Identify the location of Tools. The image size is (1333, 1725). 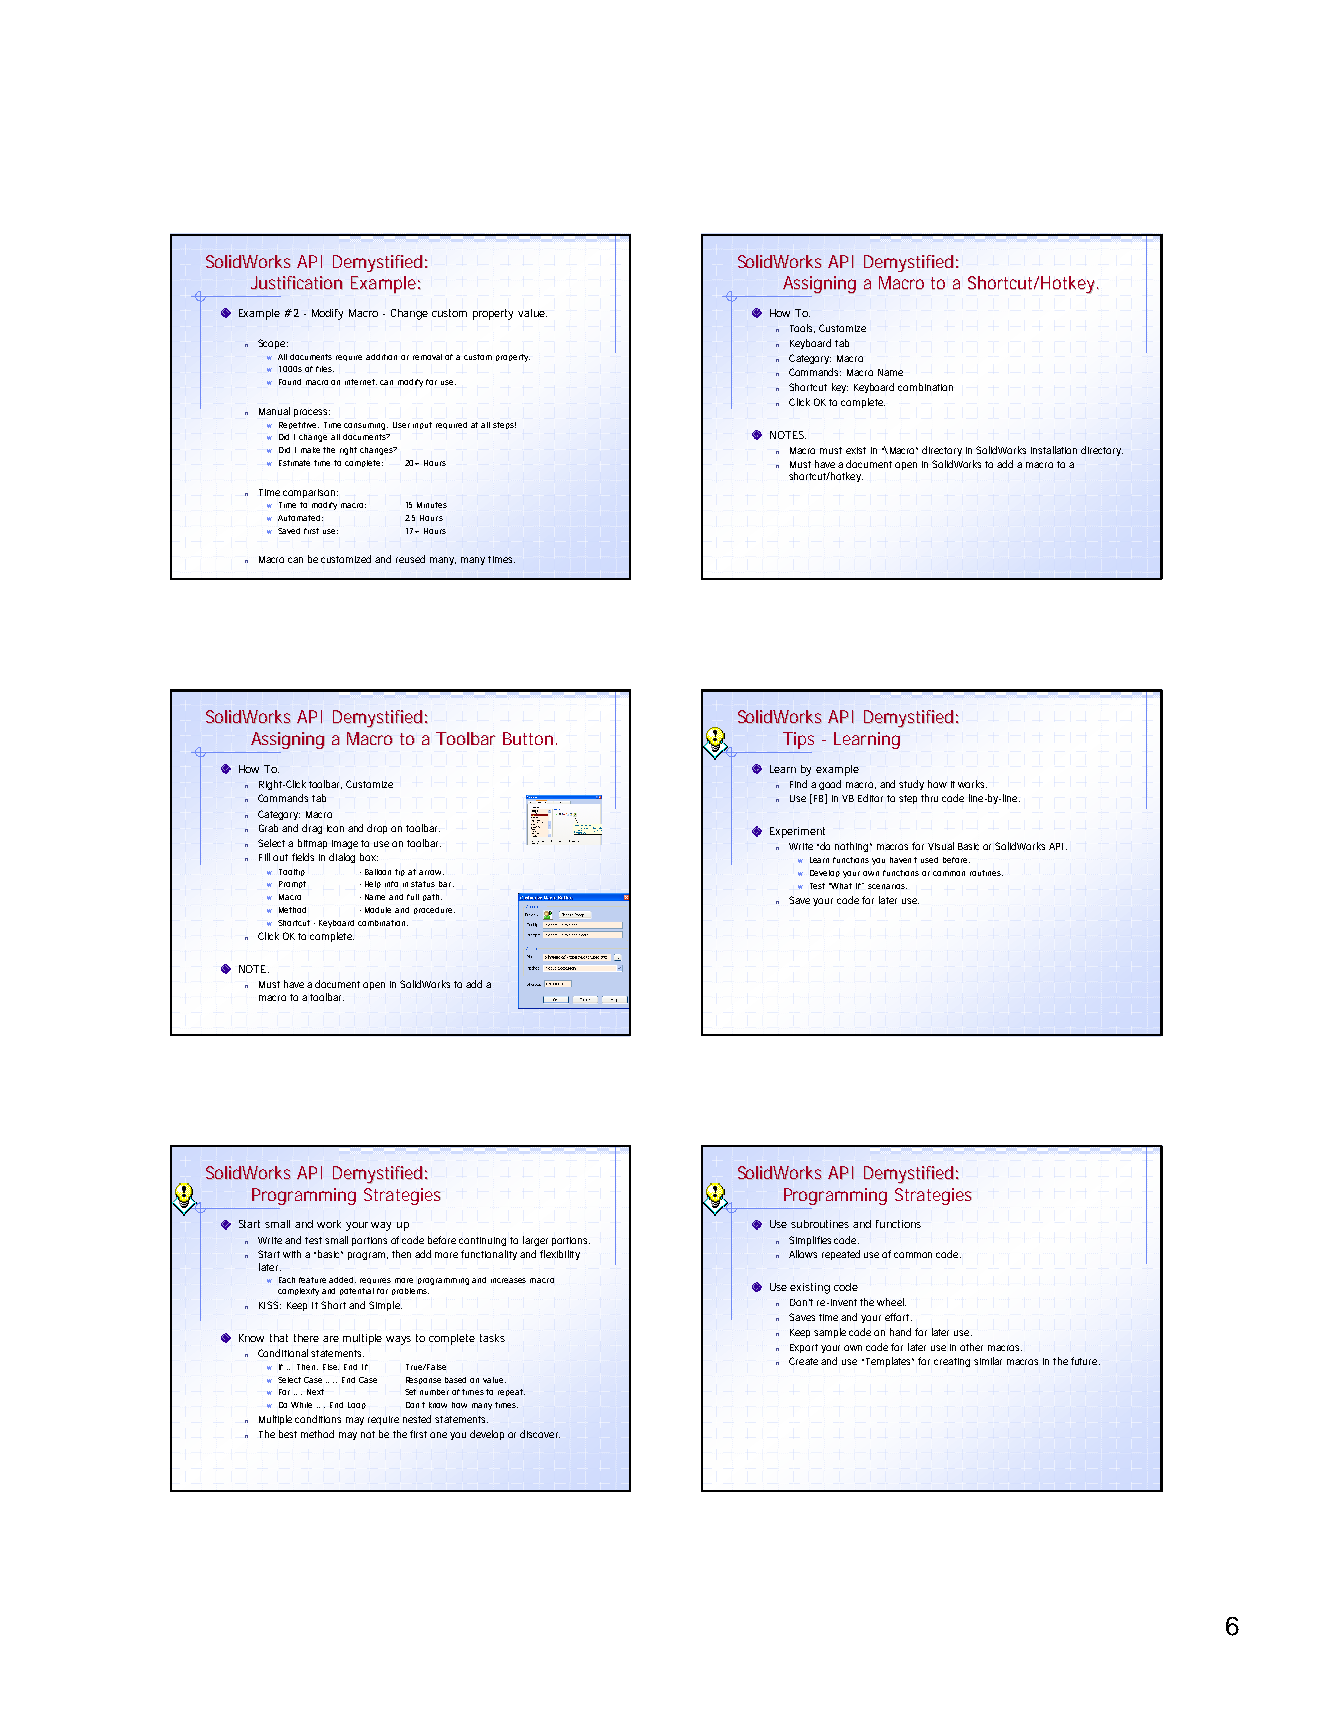
(802, 328).
